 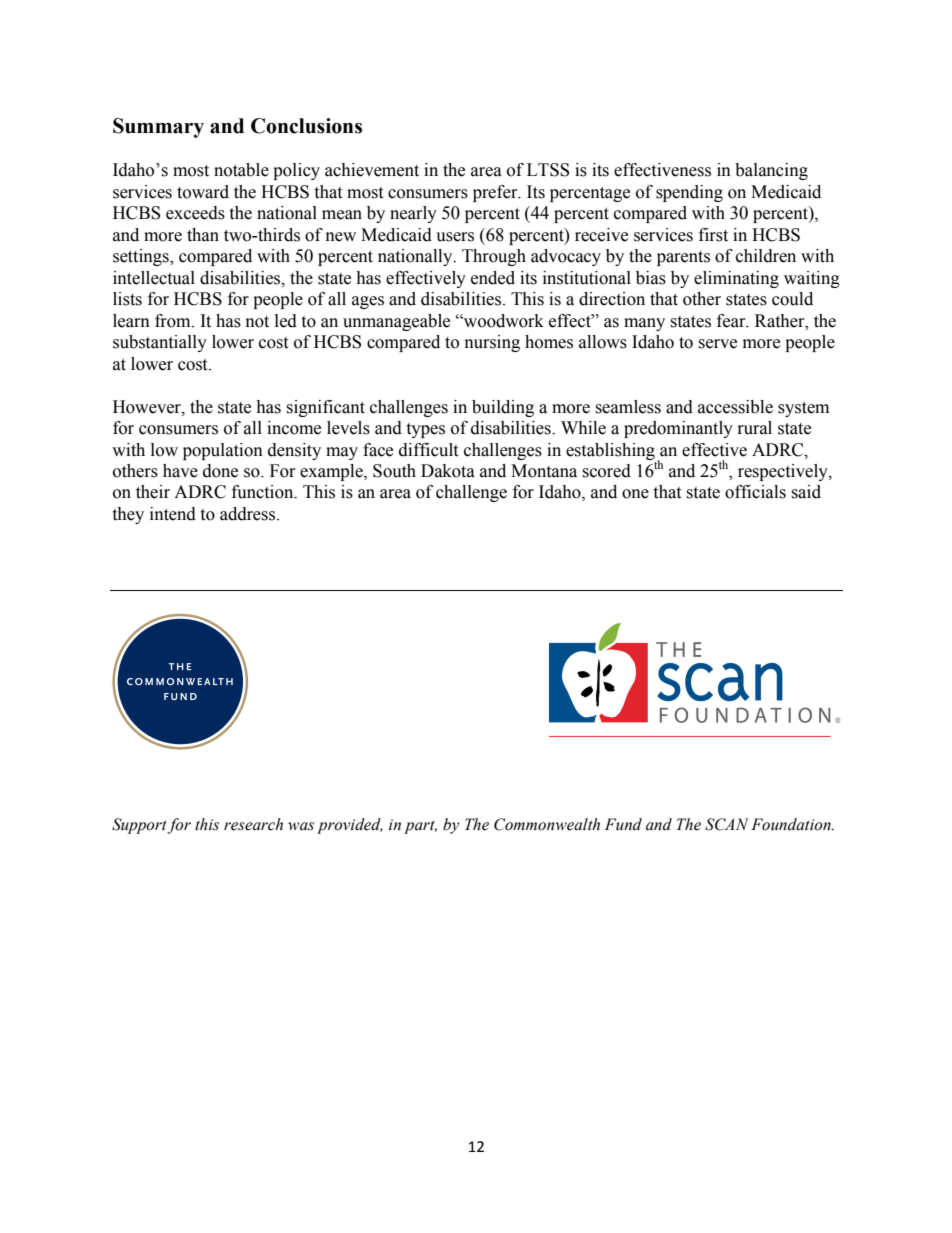 I want to click on done, so click(x=220, y=471).
